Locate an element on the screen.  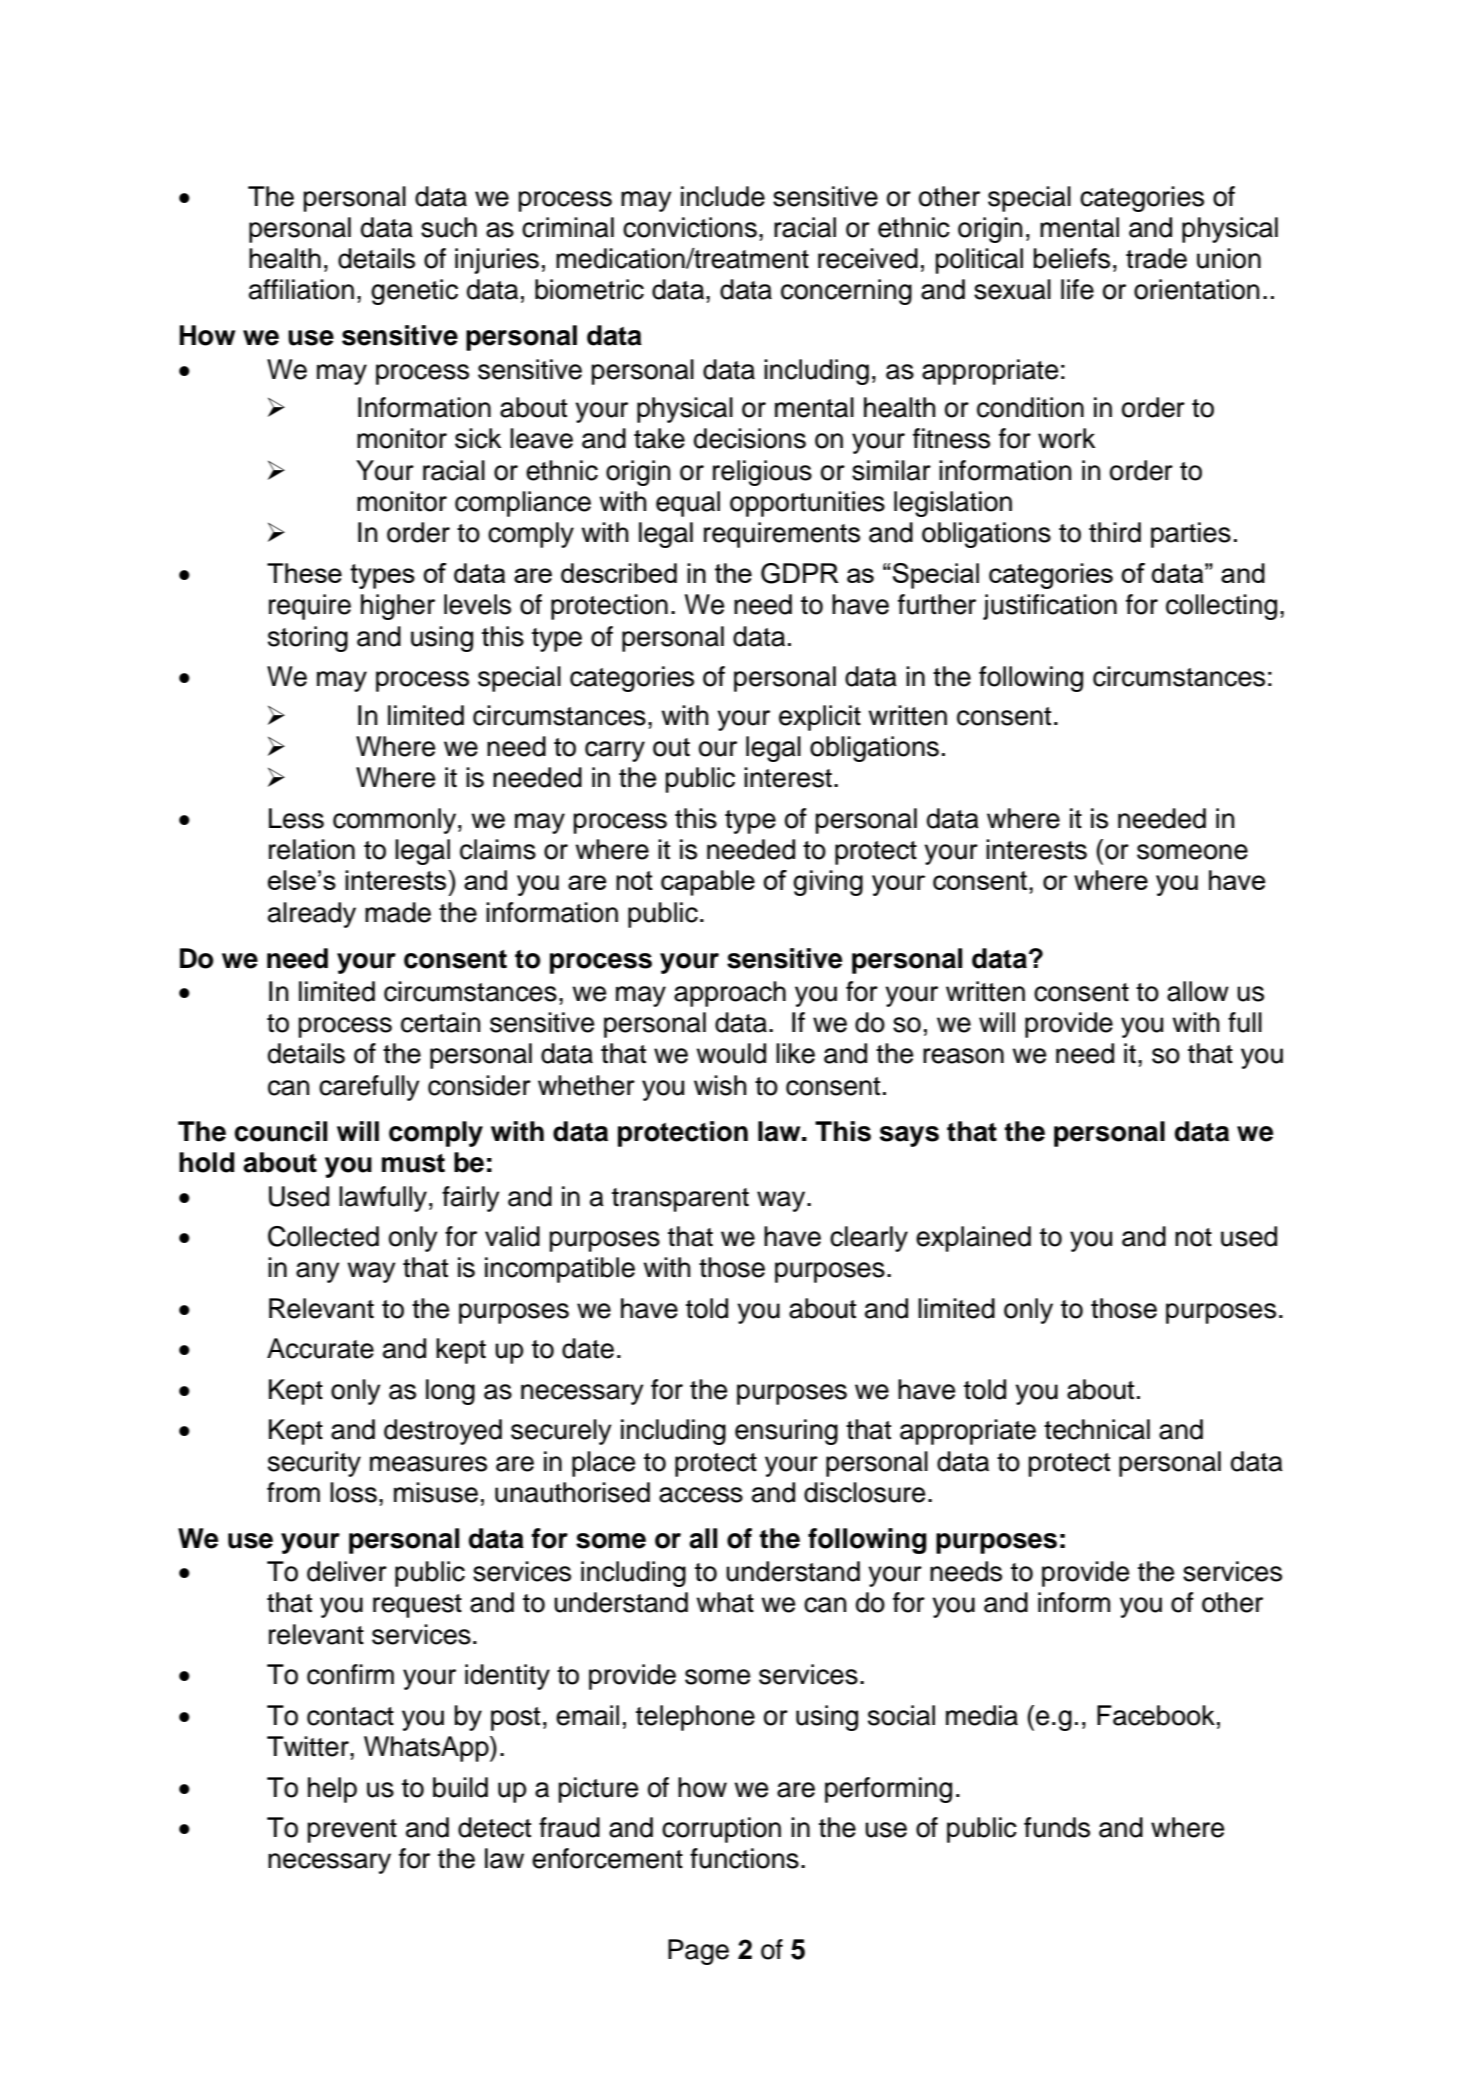
allow is located at coordinates (1198, 991).
